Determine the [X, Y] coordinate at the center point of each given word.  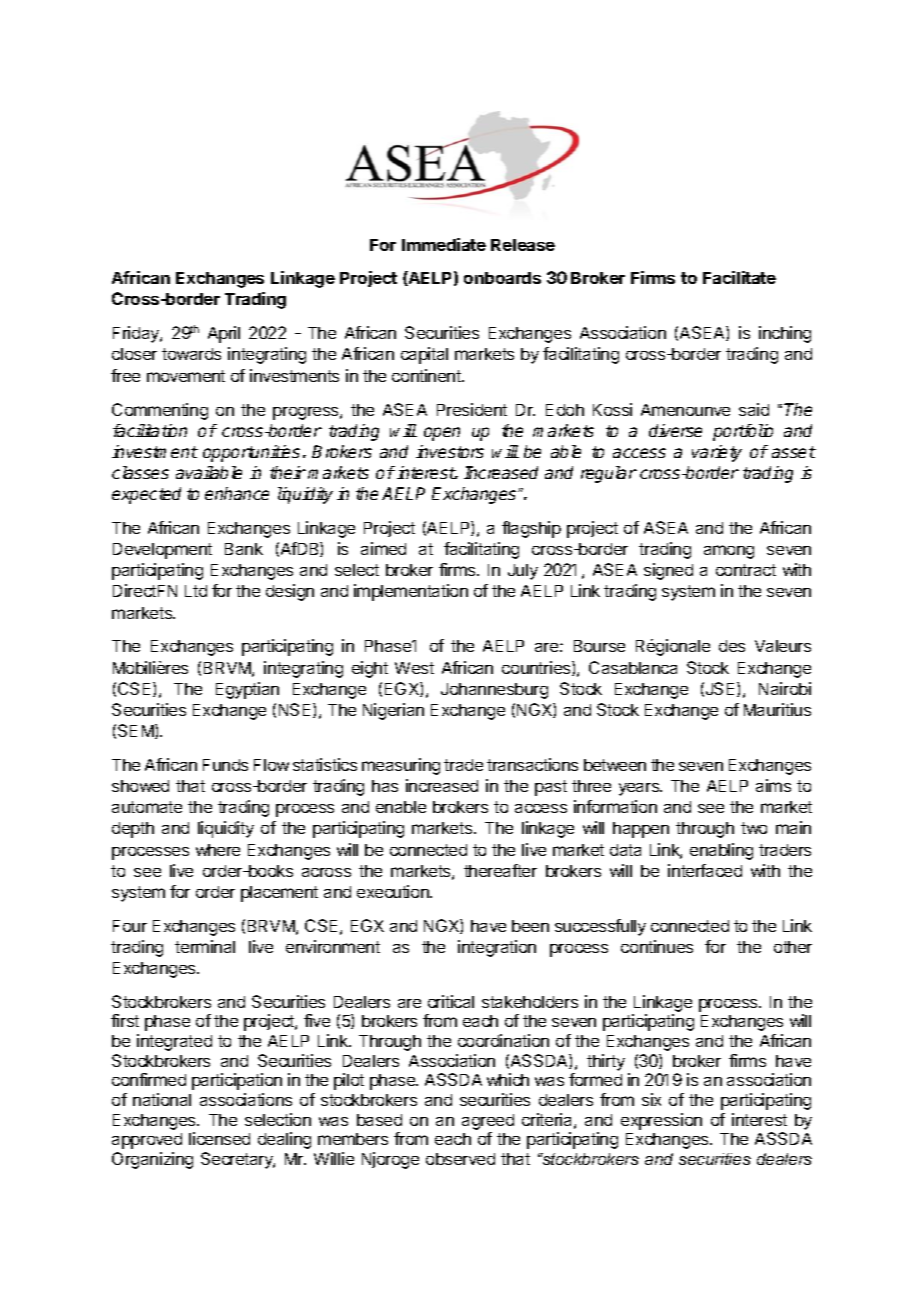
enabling [721, 851]
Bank [244, 549]
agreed [488, 1122]
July [523, 572]
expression [661, 1121]
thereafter [500, 870]
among [729, 552]
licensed [219, 1138]
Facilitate [739, 277]
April [224, 334]
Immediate [444, 244]
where [218, 850]
